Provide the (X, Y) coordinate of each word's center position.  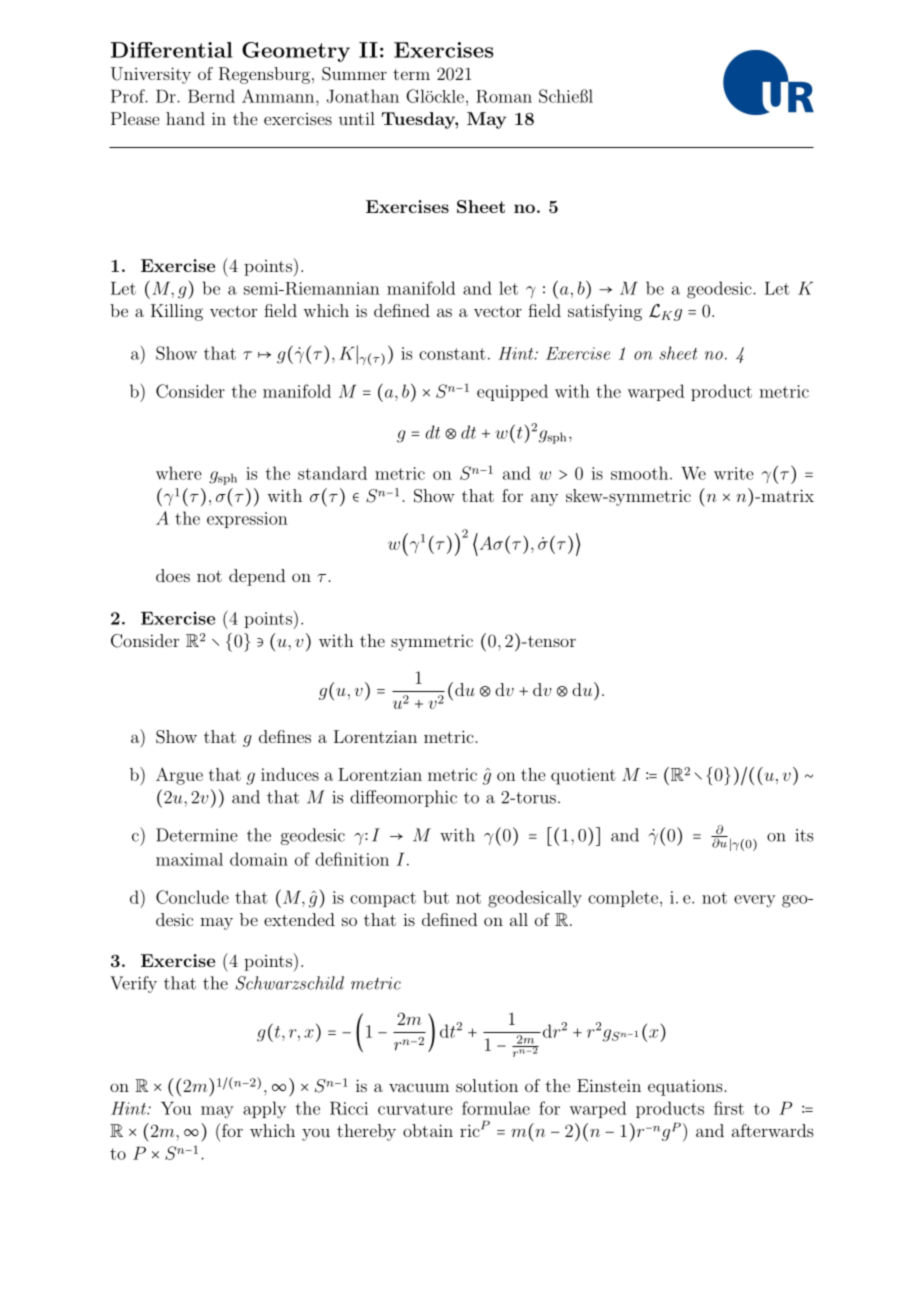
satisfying (605, 312)
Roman (504, 96)
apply (264, 1109)
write (734, 473)
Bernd (211, 96)
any (544, 499)
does (173, 575)
